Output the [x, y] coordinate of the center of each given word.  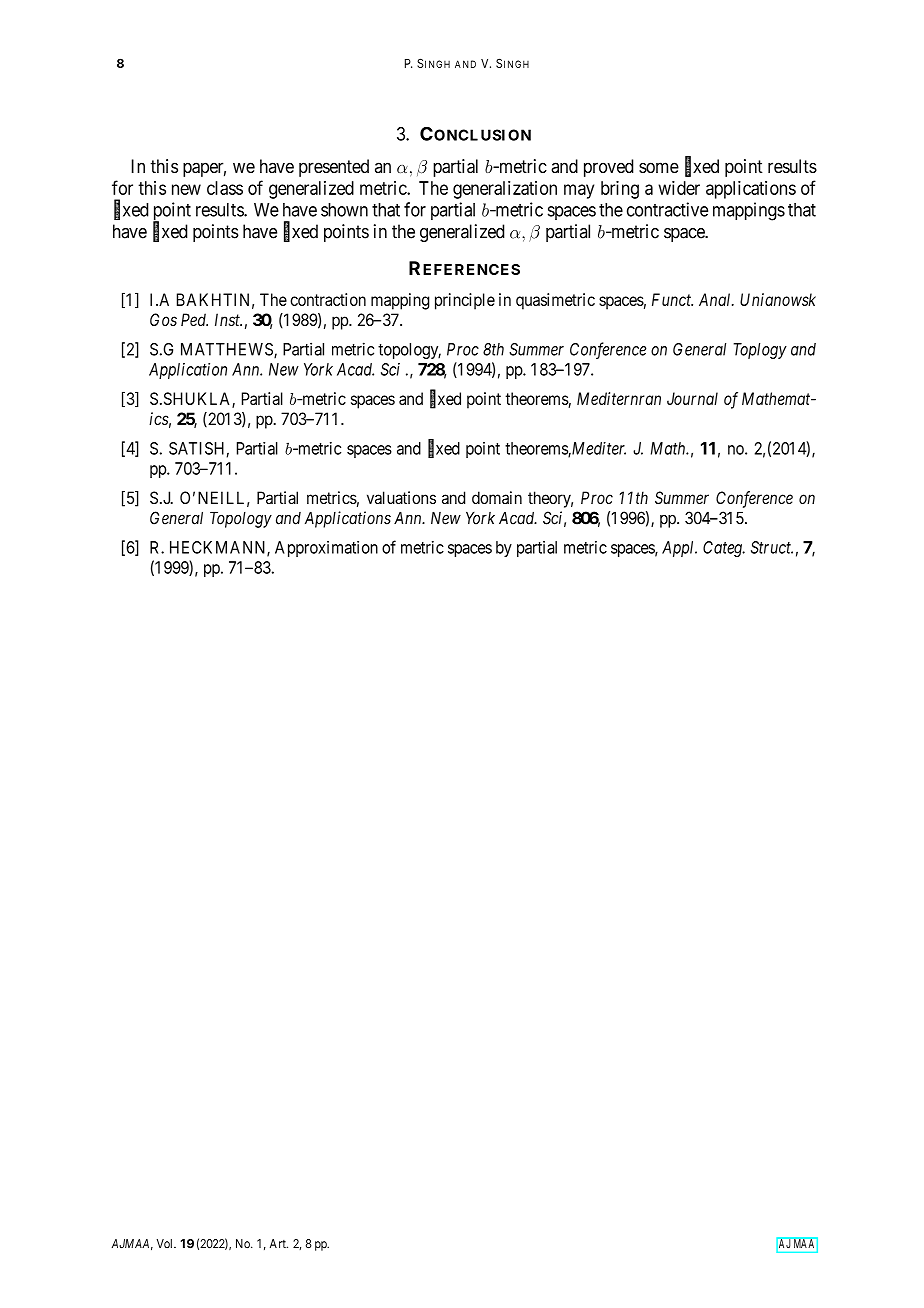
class [225, 188]
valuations [401, 497]
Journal [692, 398]
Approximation [326, 549]
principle [465, 301]
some [659, 167]
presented [334, 168]
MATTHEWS [228, 350]
